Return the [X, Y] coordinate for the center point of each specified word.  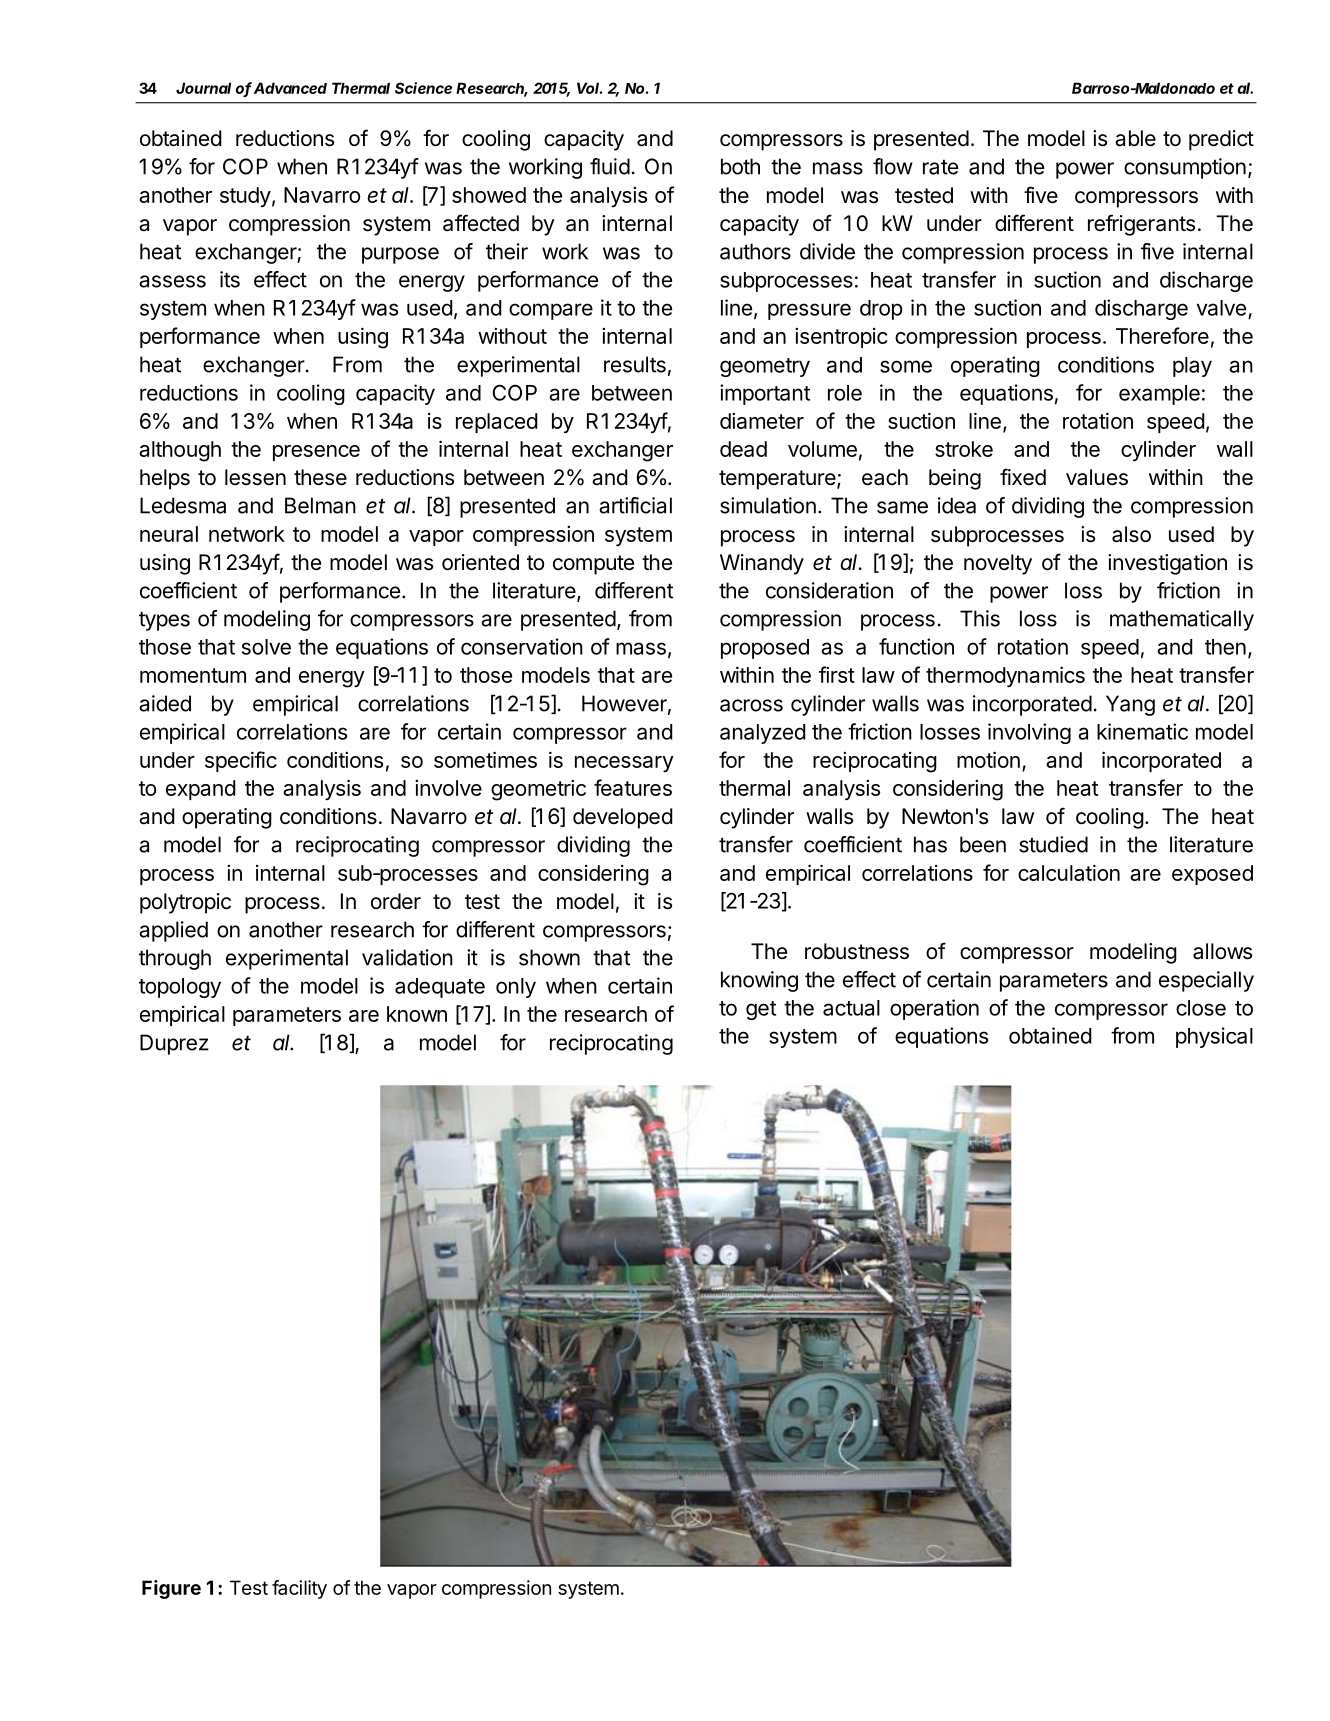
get [761, 1010]
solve [266, 647]
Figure [171, 1589]
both [740, 166]
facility [299, 1589]
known [417, 1014]
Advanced [290, 88]
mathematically [1182, 620]
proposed [765, 649]
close [1201, 1008]
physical [1214, 1037]
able [1135, 138]
